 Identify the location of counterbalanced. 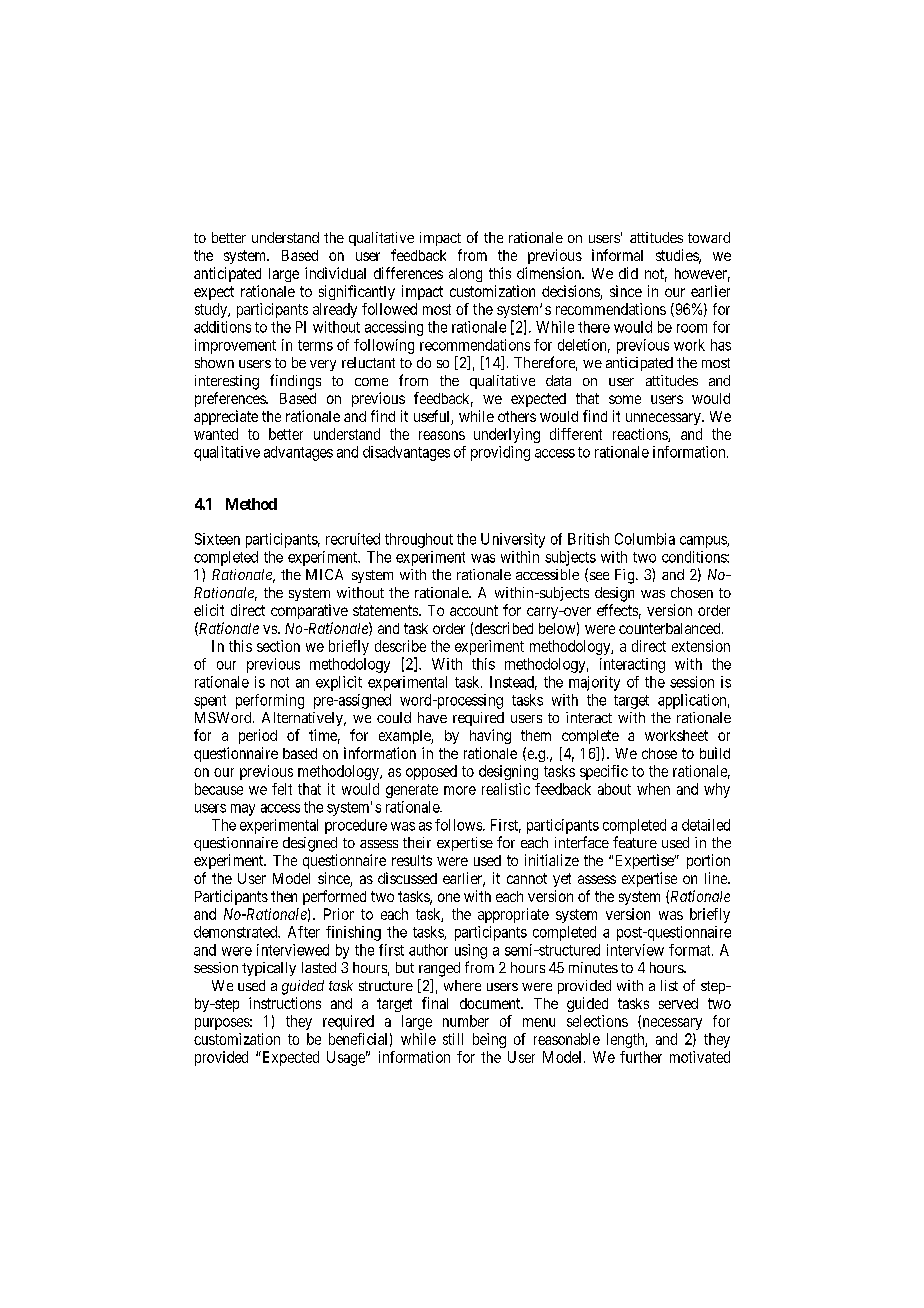
(671, 628).
